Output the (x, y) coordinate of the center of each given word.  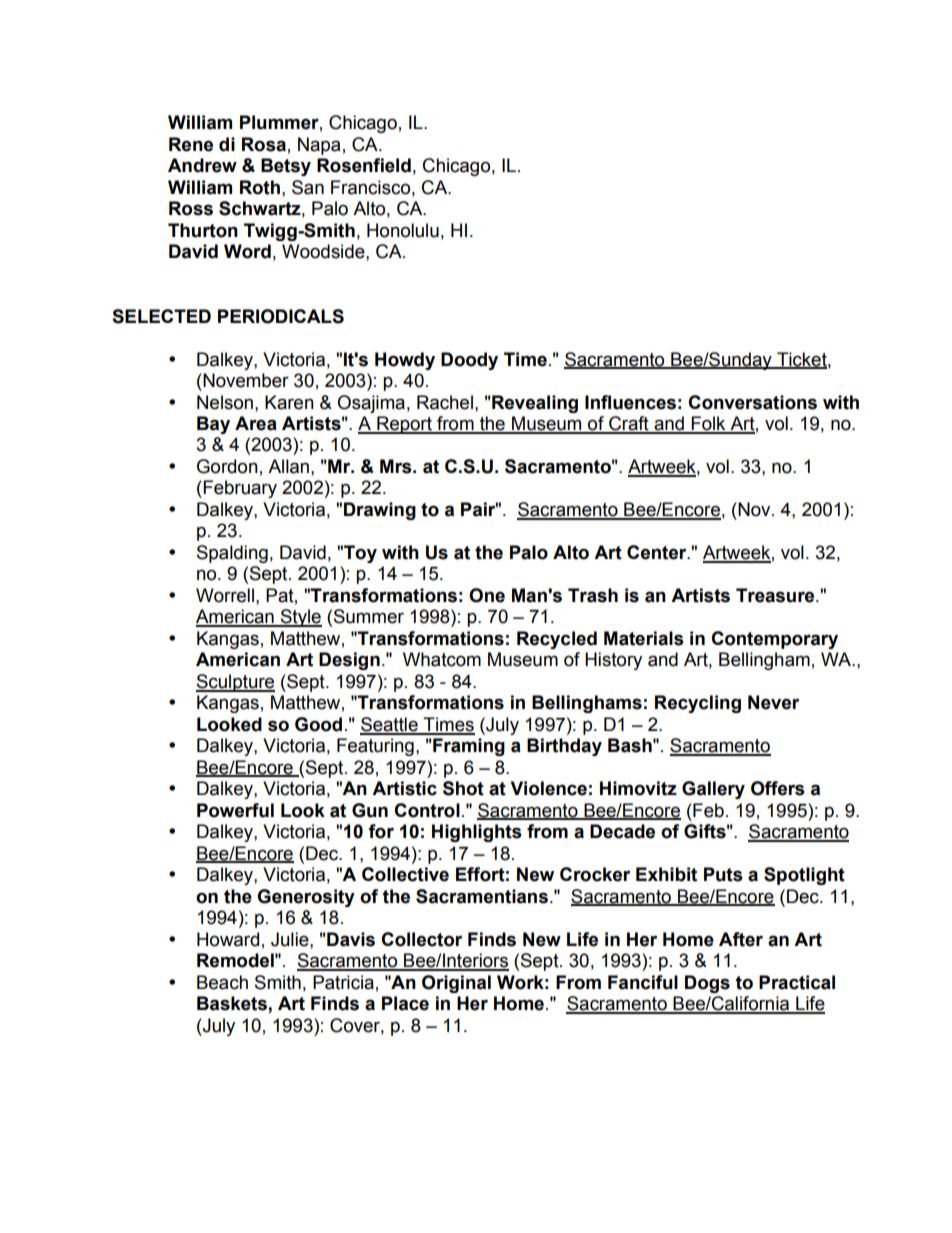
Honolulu (403, 230)
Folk (708, 424)
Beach (222, 982)
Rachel (445, 402)
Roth (260, 187)
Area (256, 423)
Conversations (752, 402)
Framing (468, 747)
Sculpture (235, 683)
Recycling (698, 704)
